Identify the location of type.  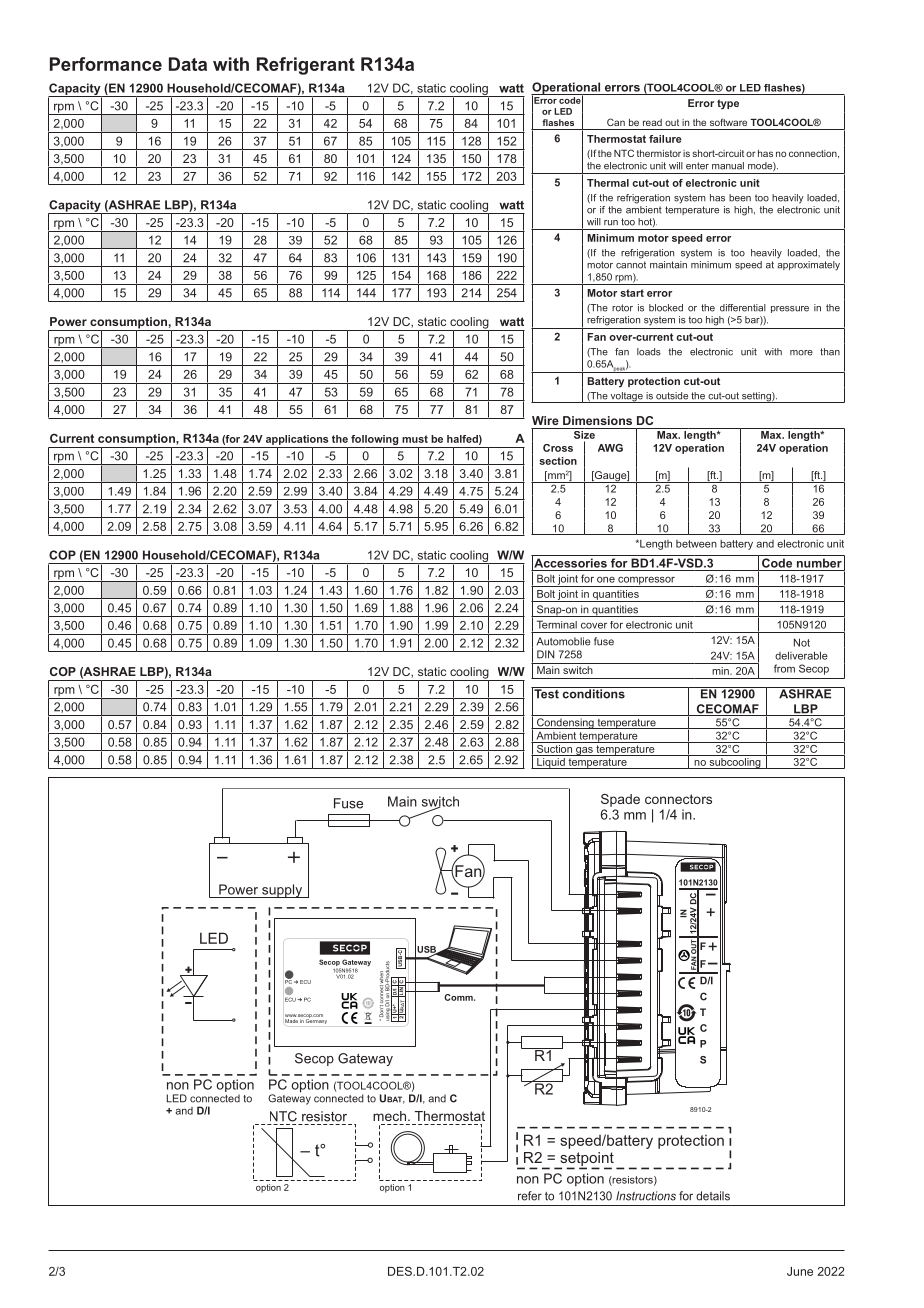
(728, 104).
